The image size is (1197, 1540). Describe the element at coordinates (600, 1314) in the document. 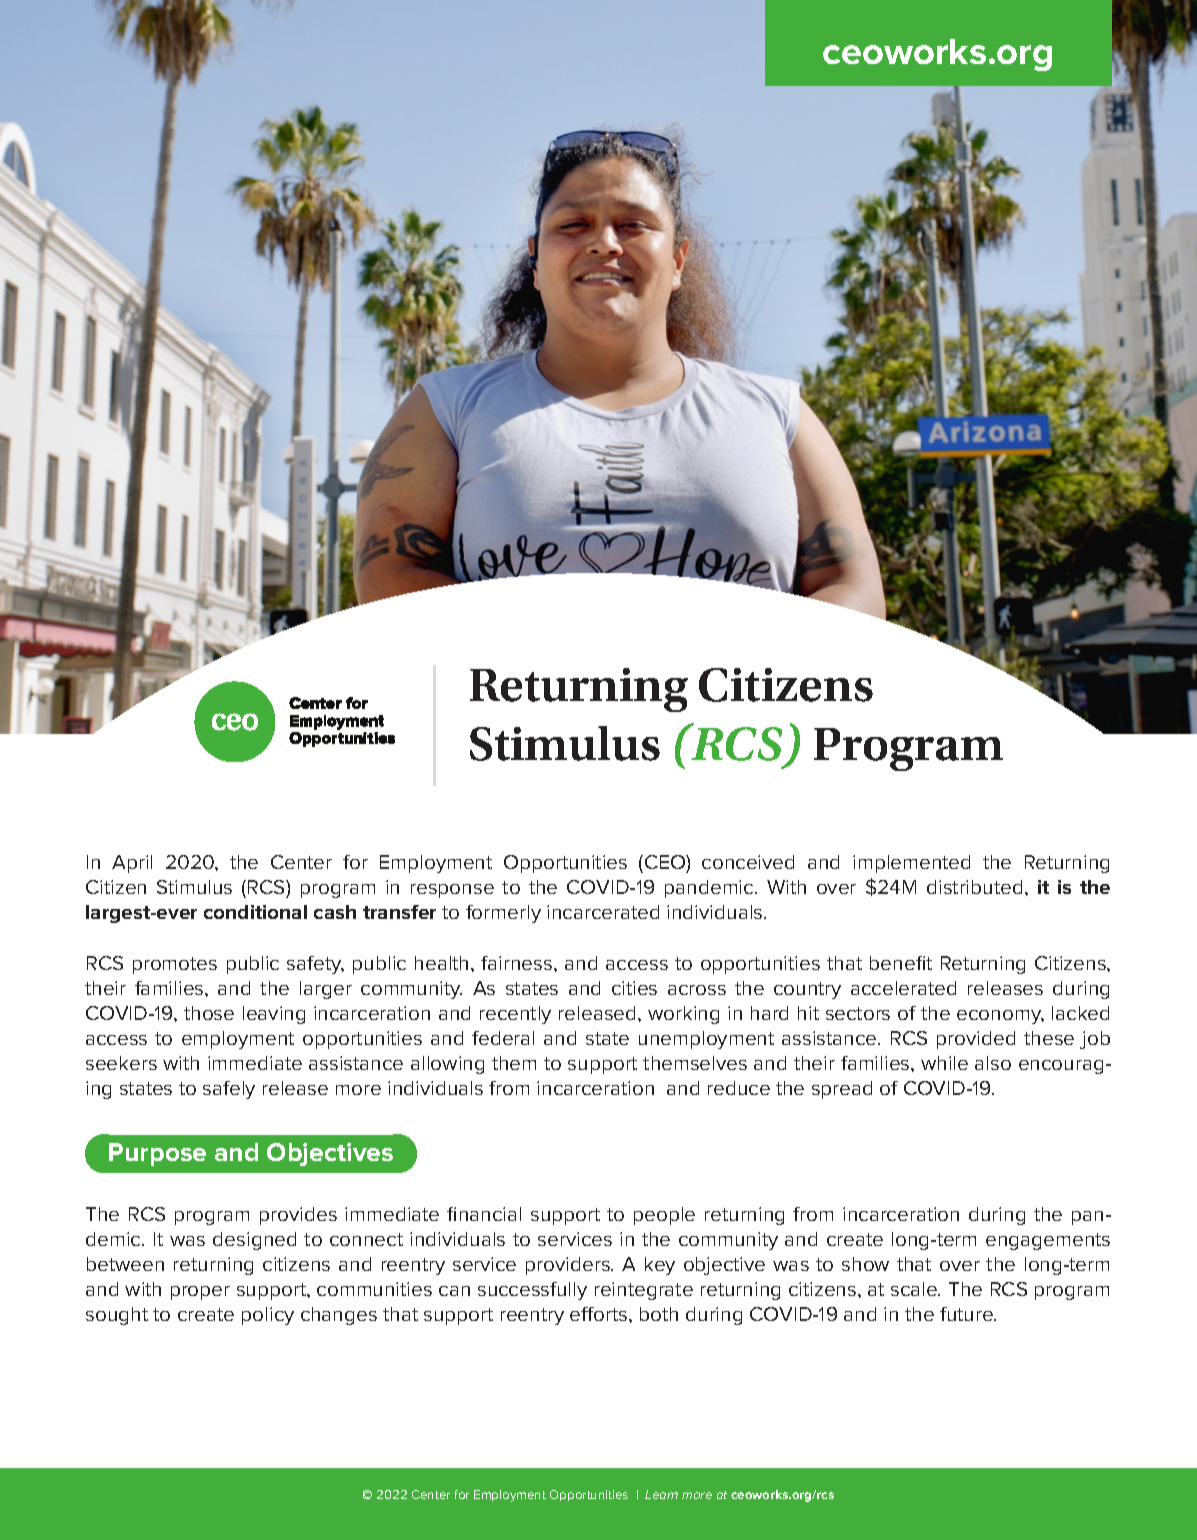

I see `efforts` at that location.
